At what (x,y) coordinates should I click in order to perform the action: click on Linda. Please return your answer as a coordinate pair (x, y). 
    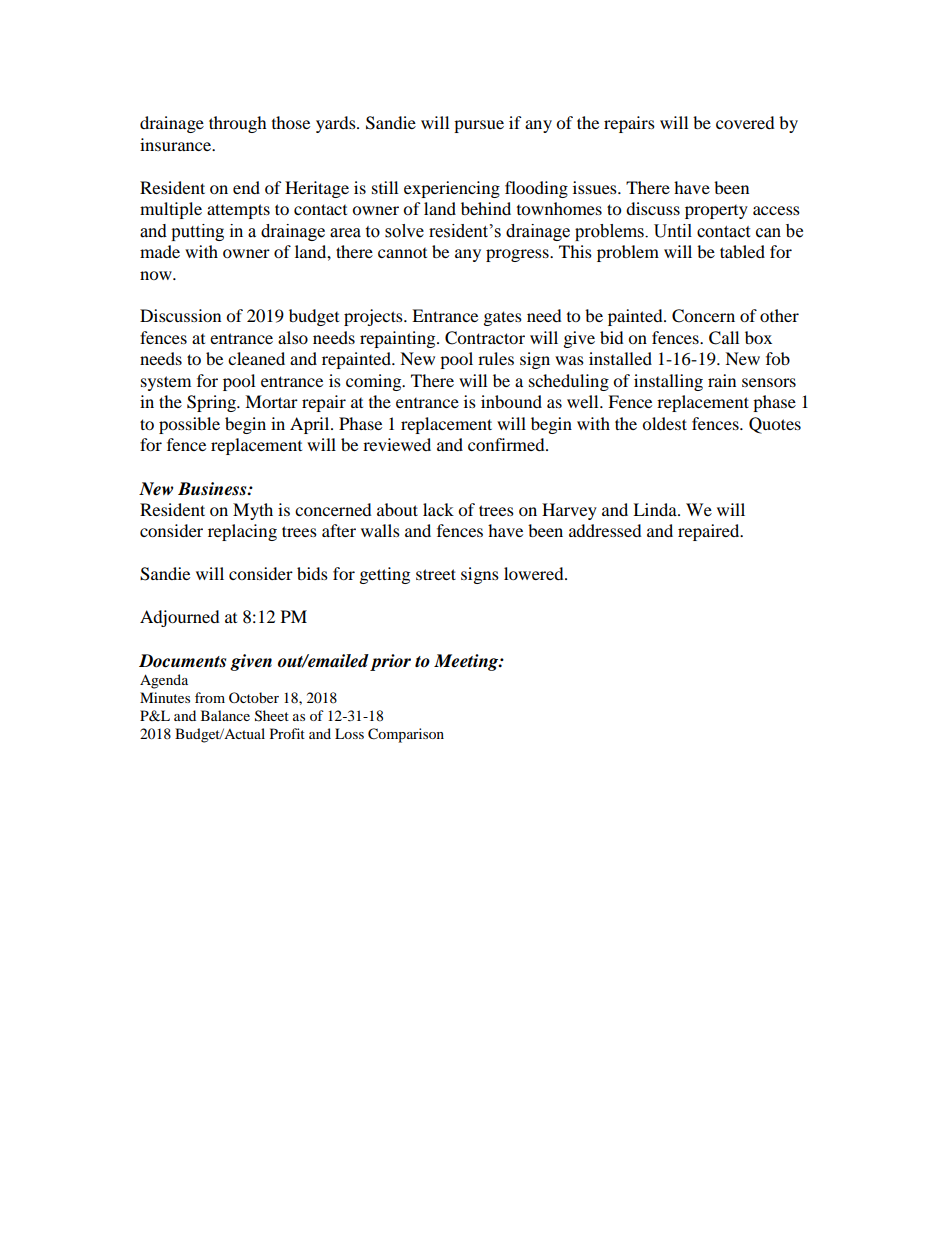
    Looking at the image, I should click on (656, 509).
